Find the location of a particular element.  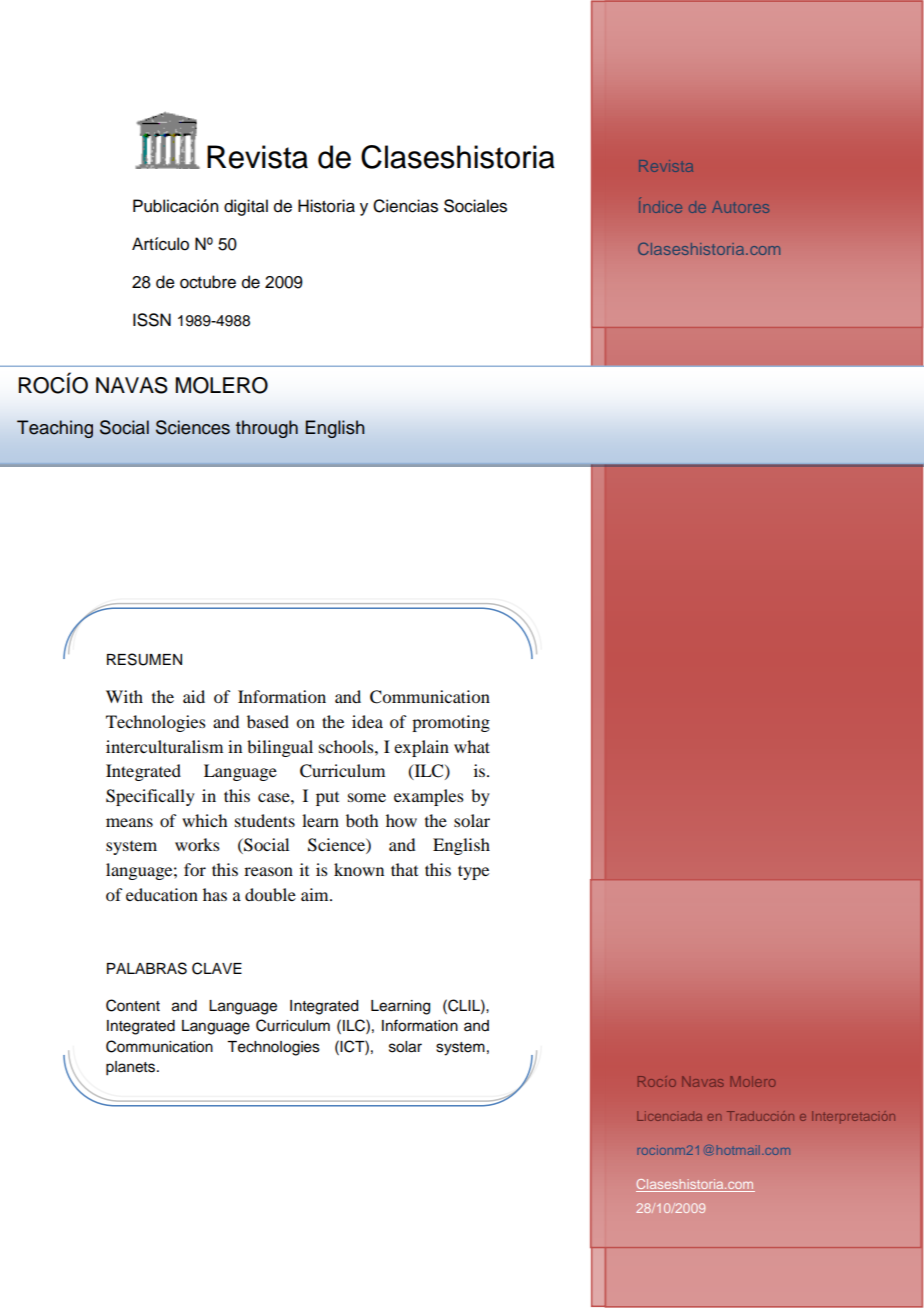

Content is located at coordinates (133, 1005).
